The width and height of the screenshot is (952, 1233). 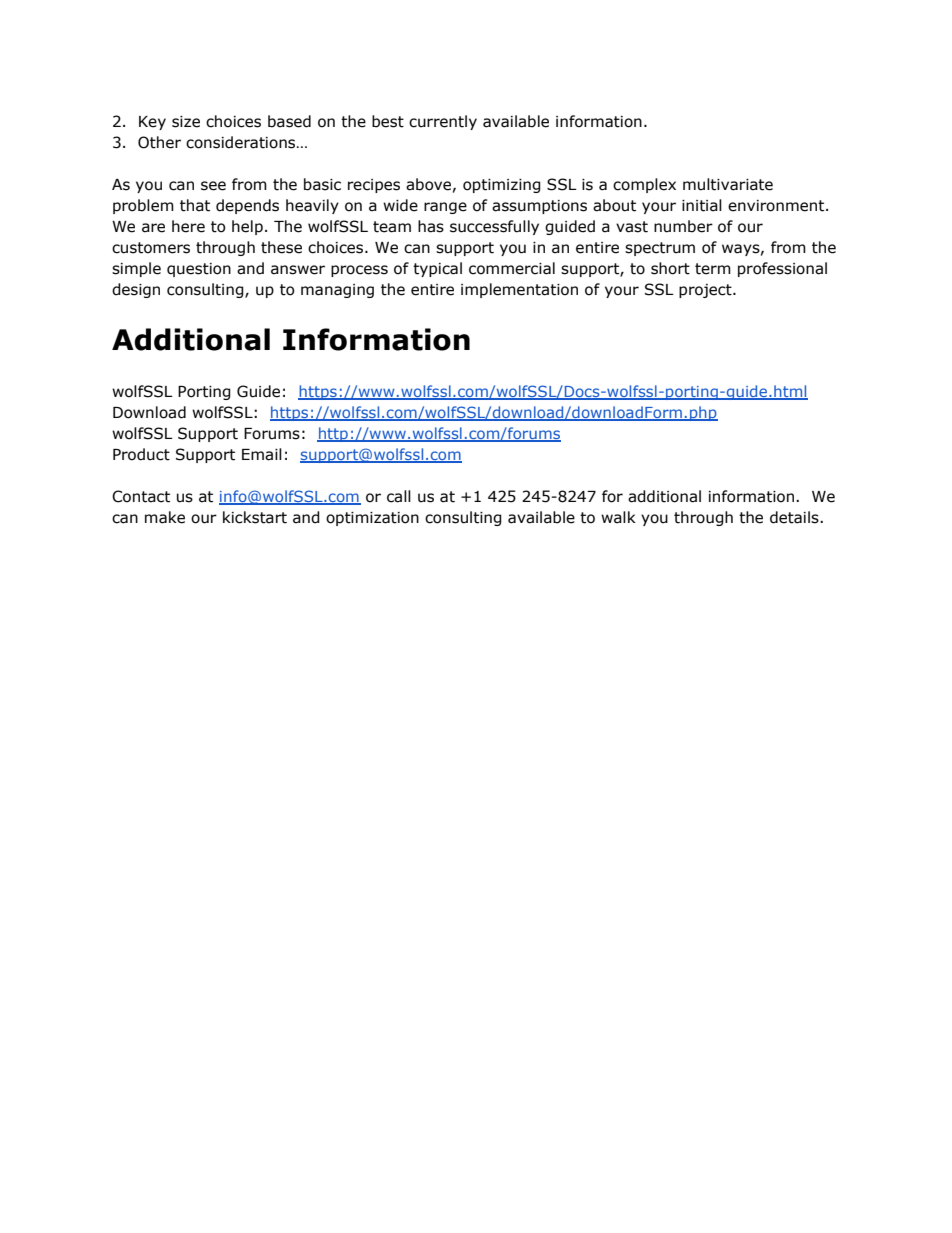 I want to click on implementation, so click(x=519, y=290).
